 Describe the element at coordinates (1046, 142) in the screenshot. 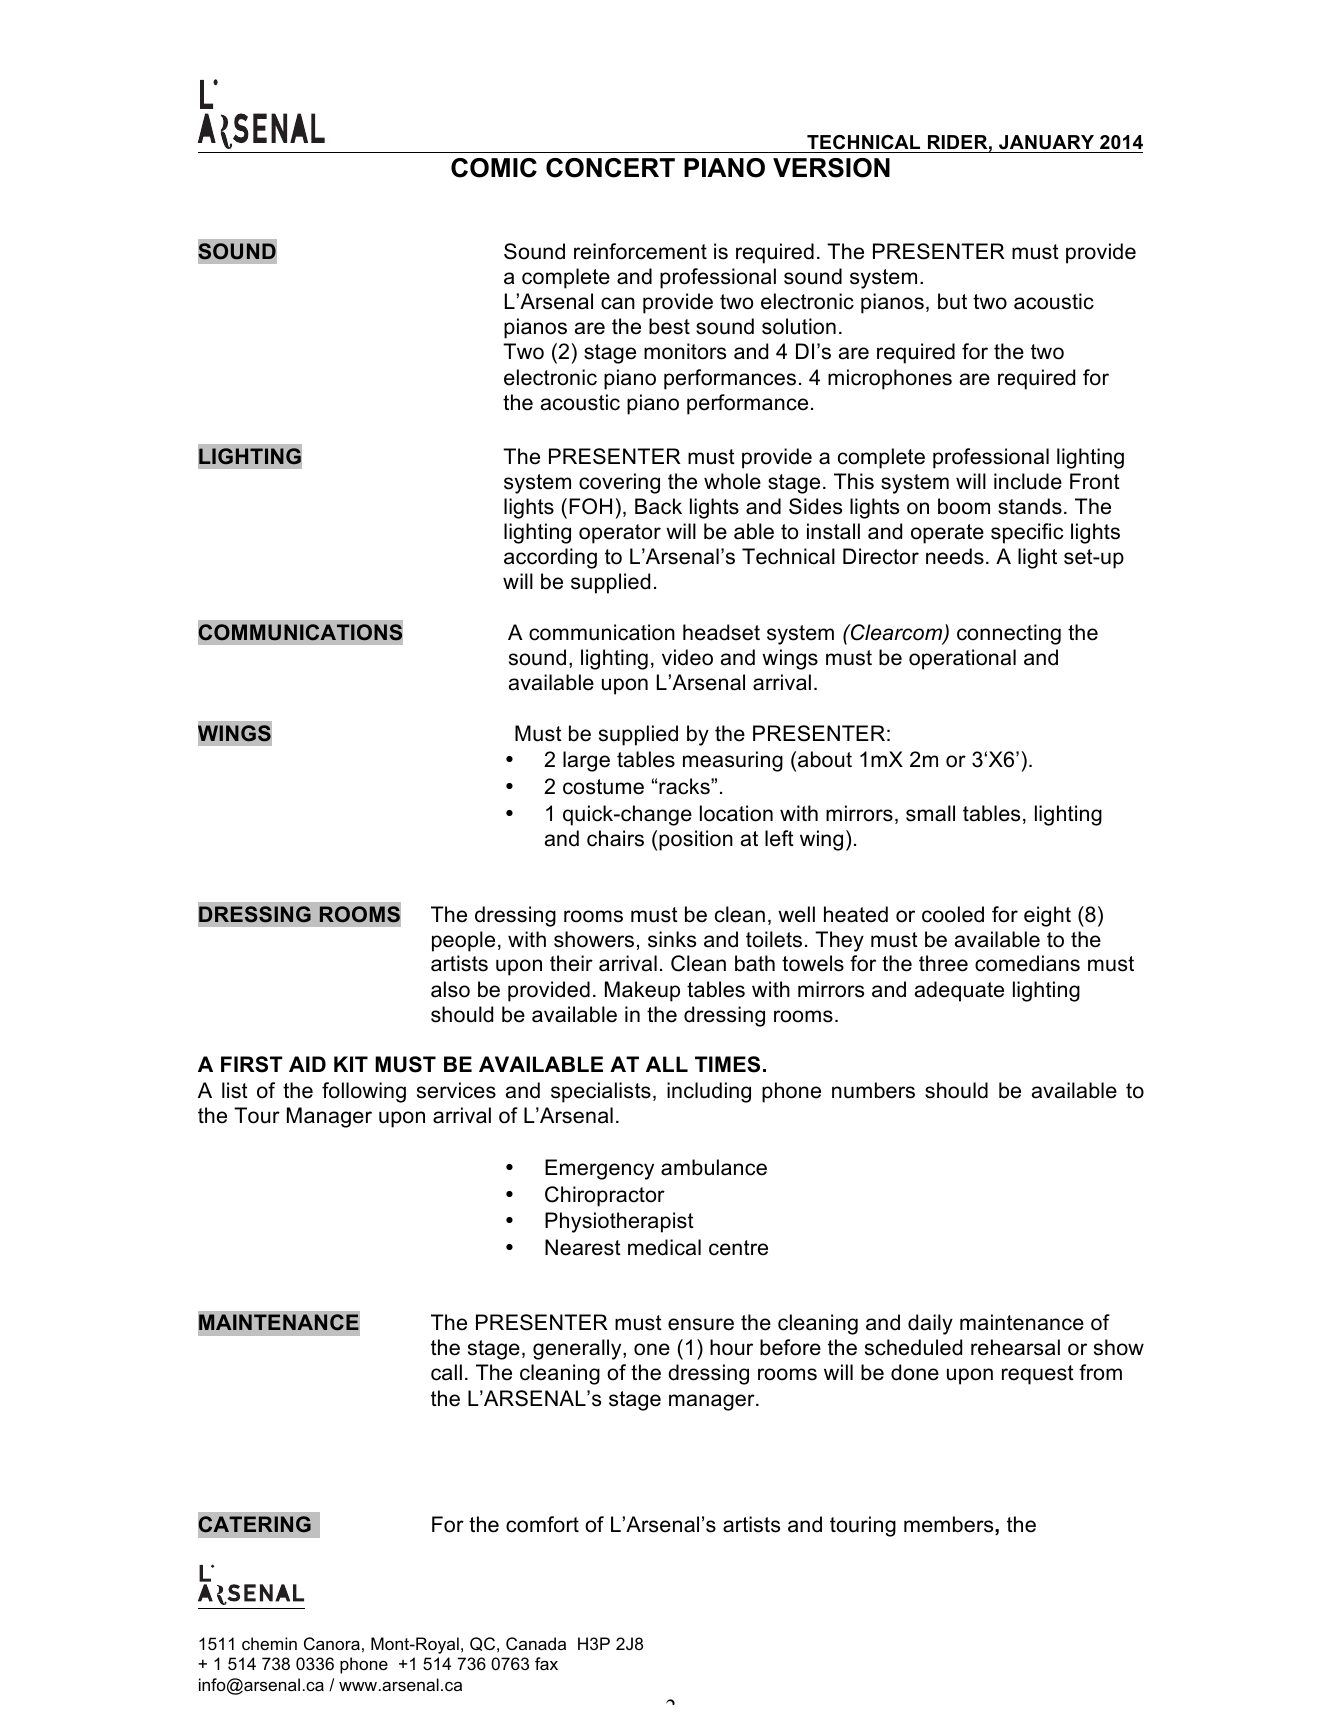

I see `JANUARY` at that location.
